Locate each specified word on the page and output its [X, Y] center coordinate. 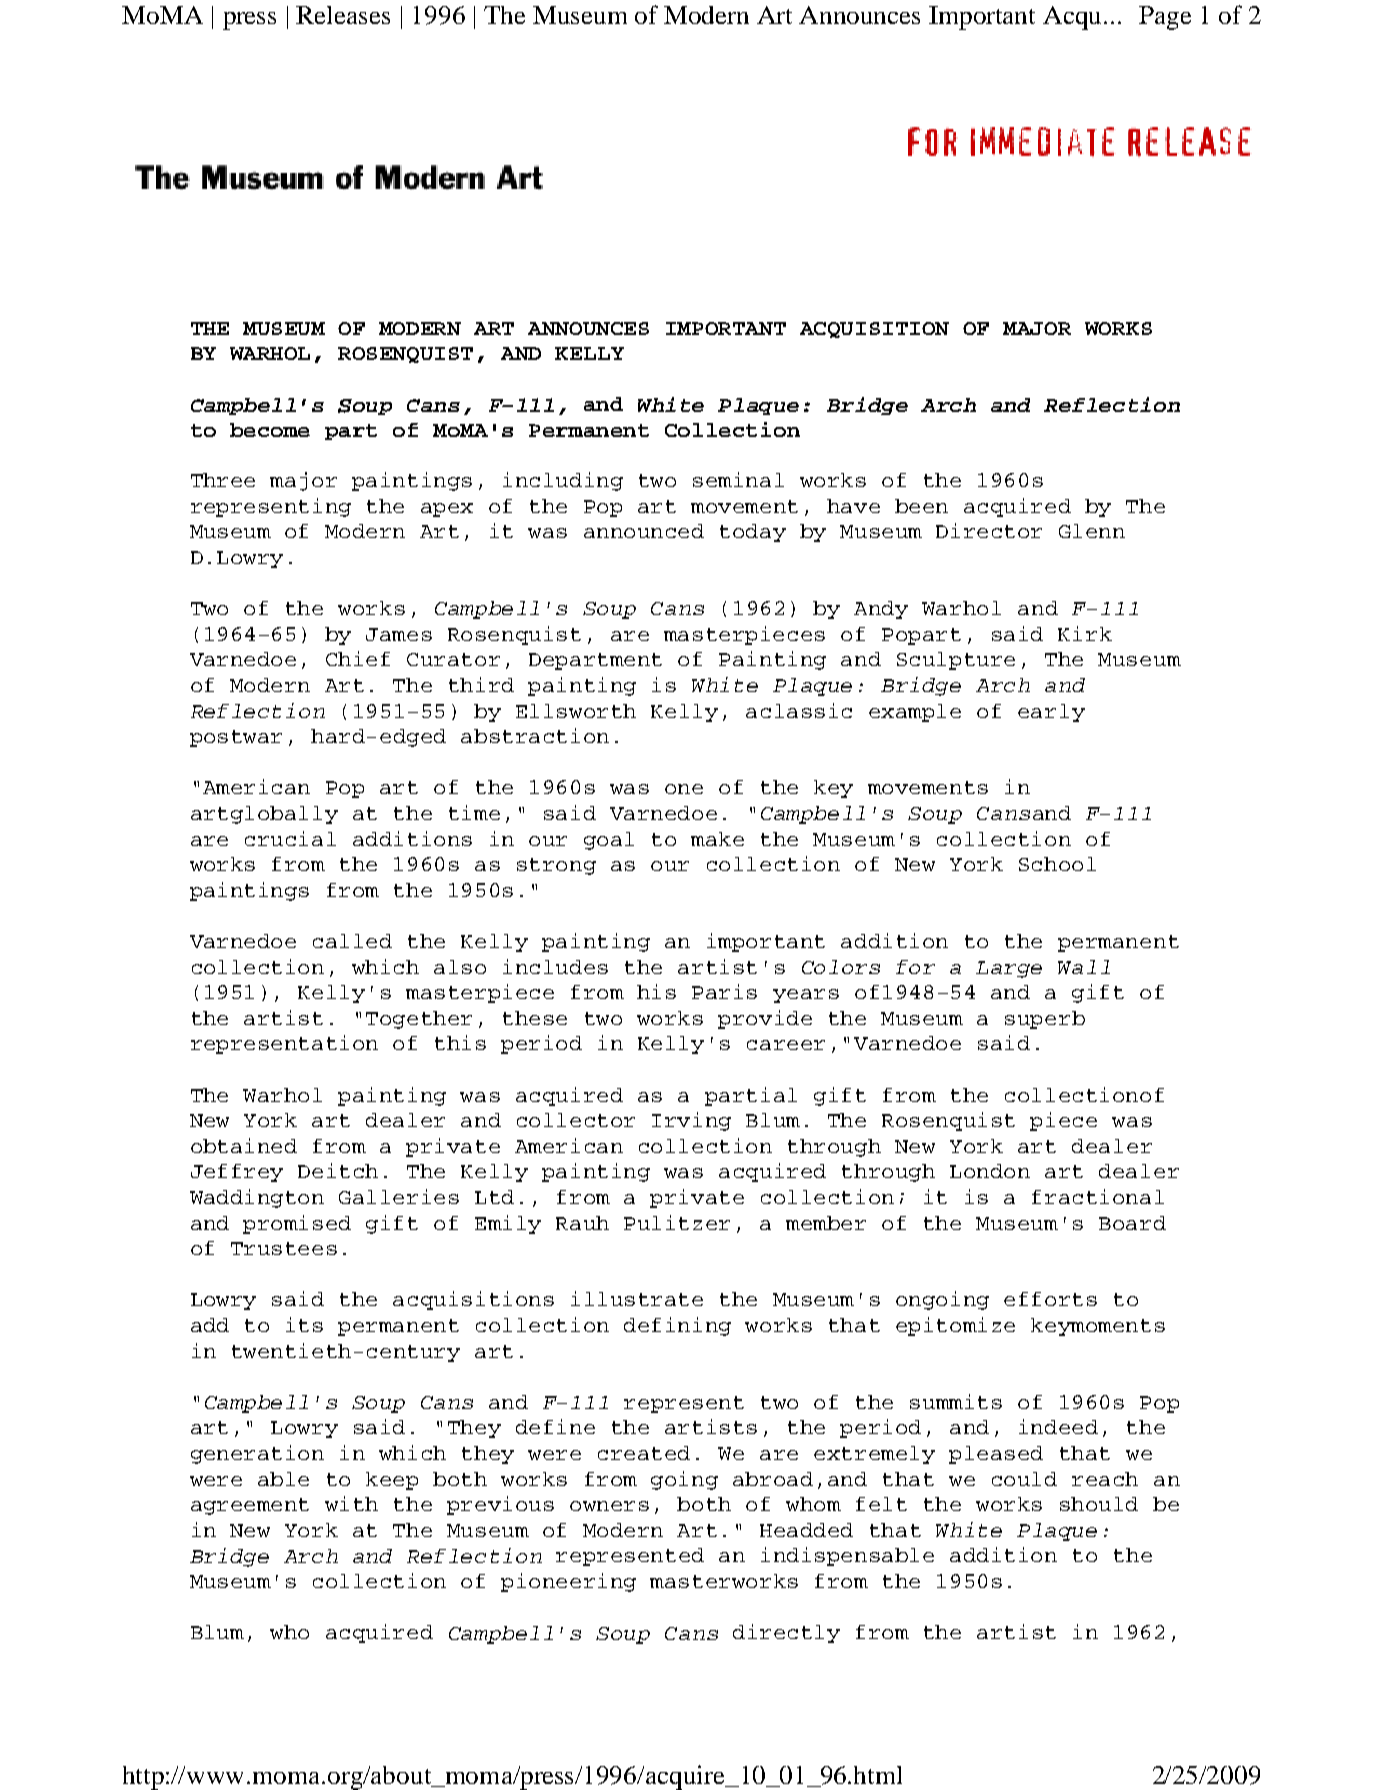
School [1057, 864]
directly [786, 1633]
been [921, 506]
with [351, 1503]
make [717, 839]
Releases [343, 15]
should [1099, 1504]
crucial [290, 838]
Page [1165, 18]
